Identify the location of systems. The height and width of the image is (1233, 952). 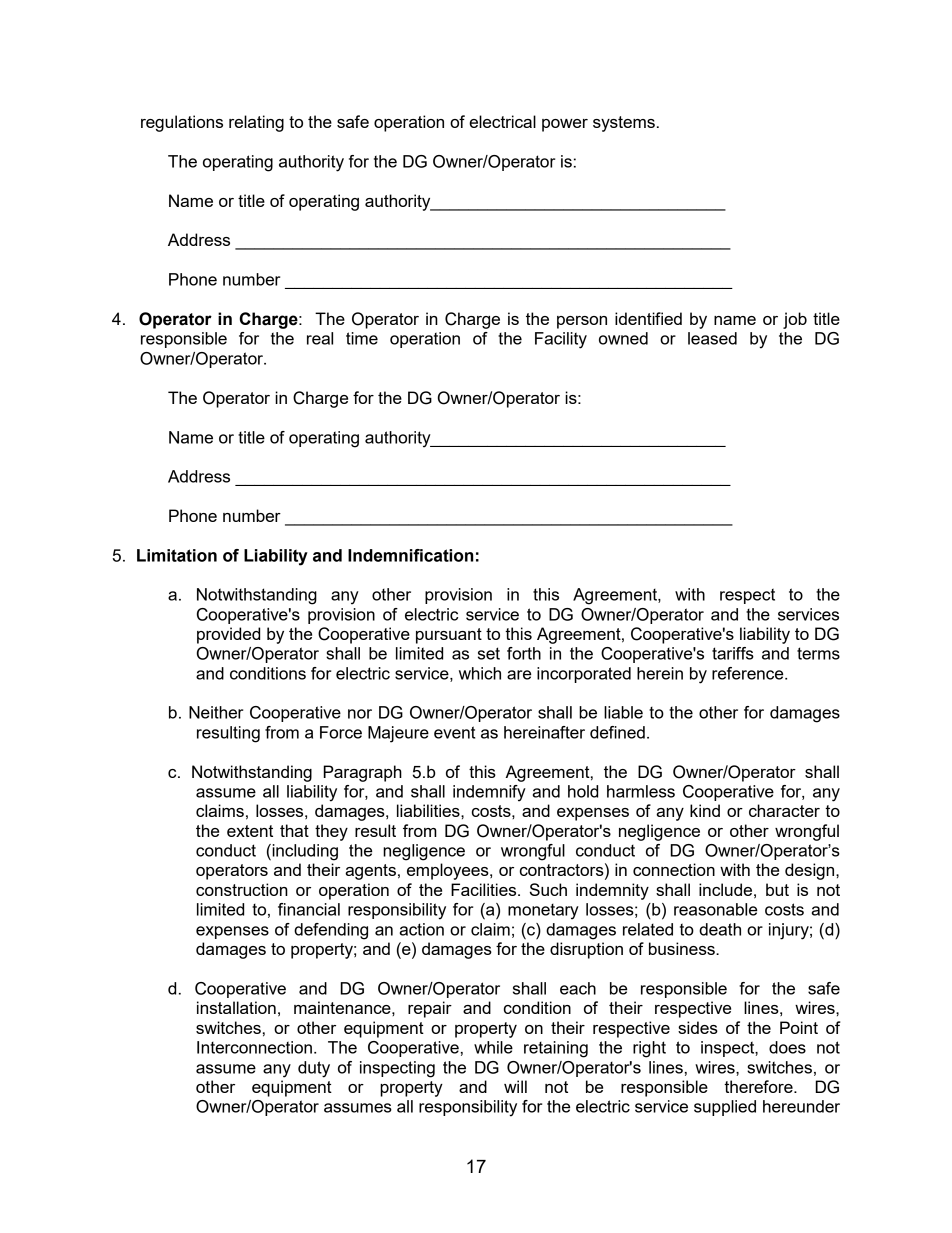
(624, 124).
